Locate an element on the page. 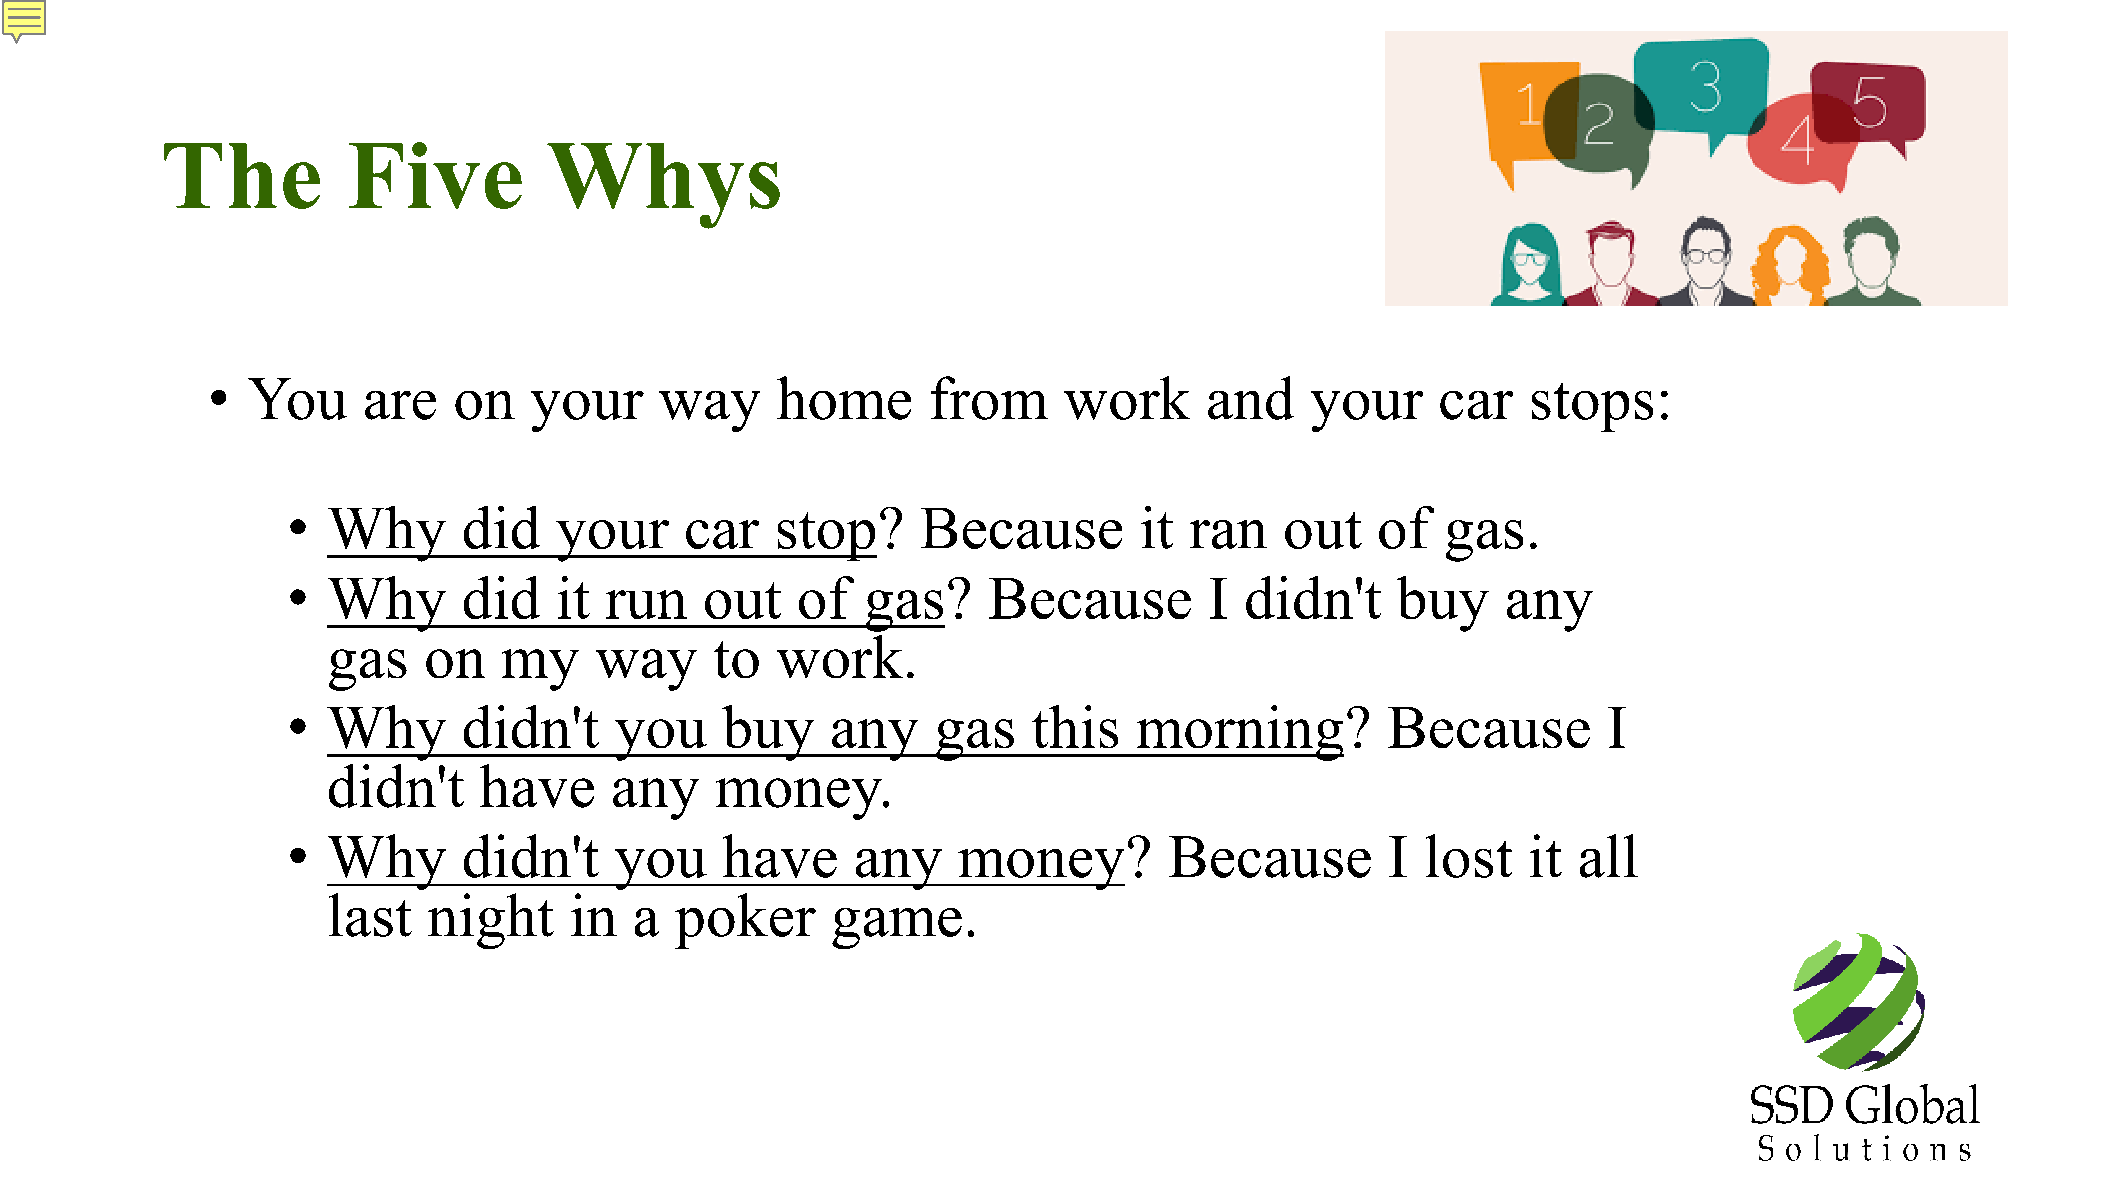  run is located at coordinates (646, 604).
